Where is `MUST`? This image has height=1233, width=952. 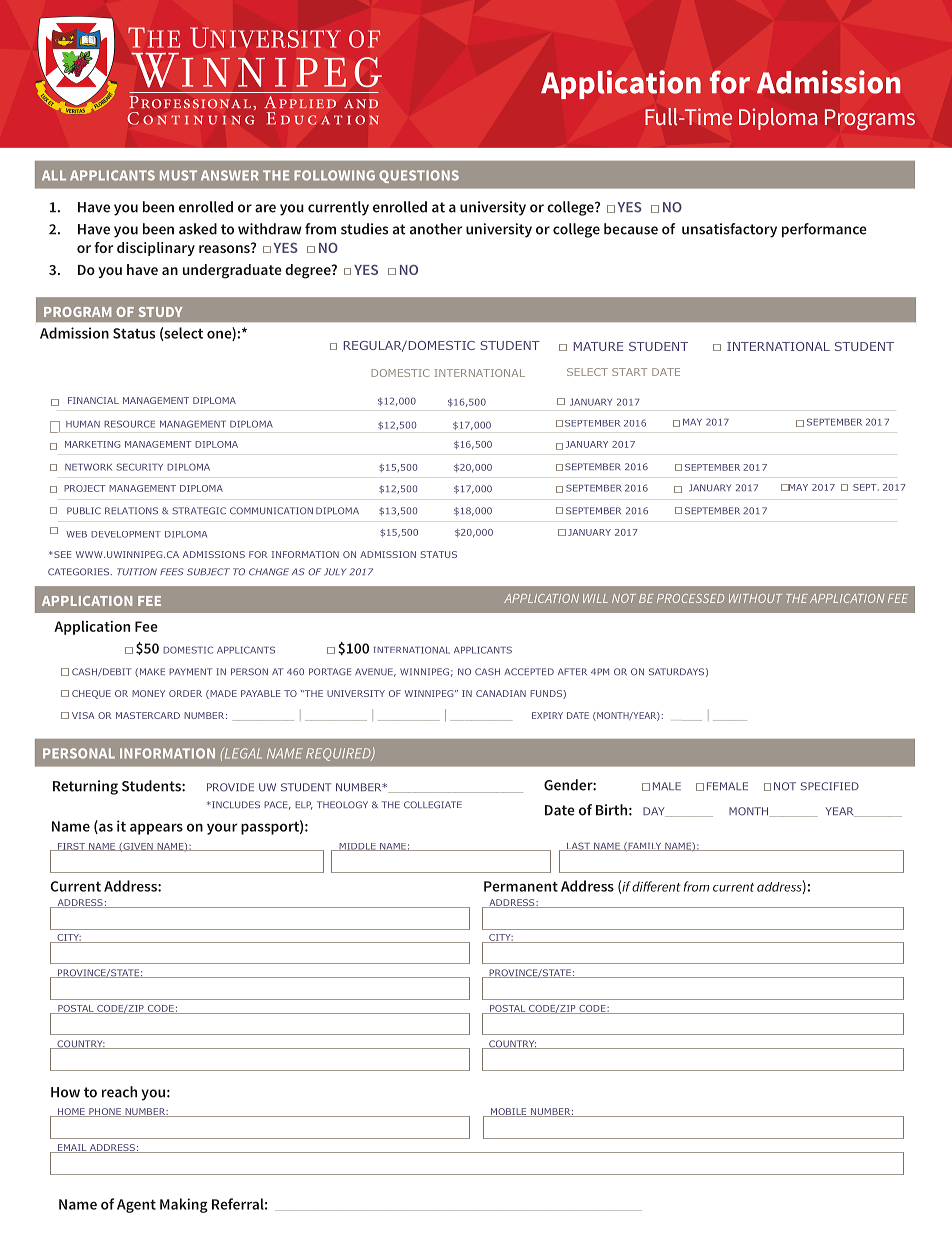
MUST is located at coordinates (178, 175).
